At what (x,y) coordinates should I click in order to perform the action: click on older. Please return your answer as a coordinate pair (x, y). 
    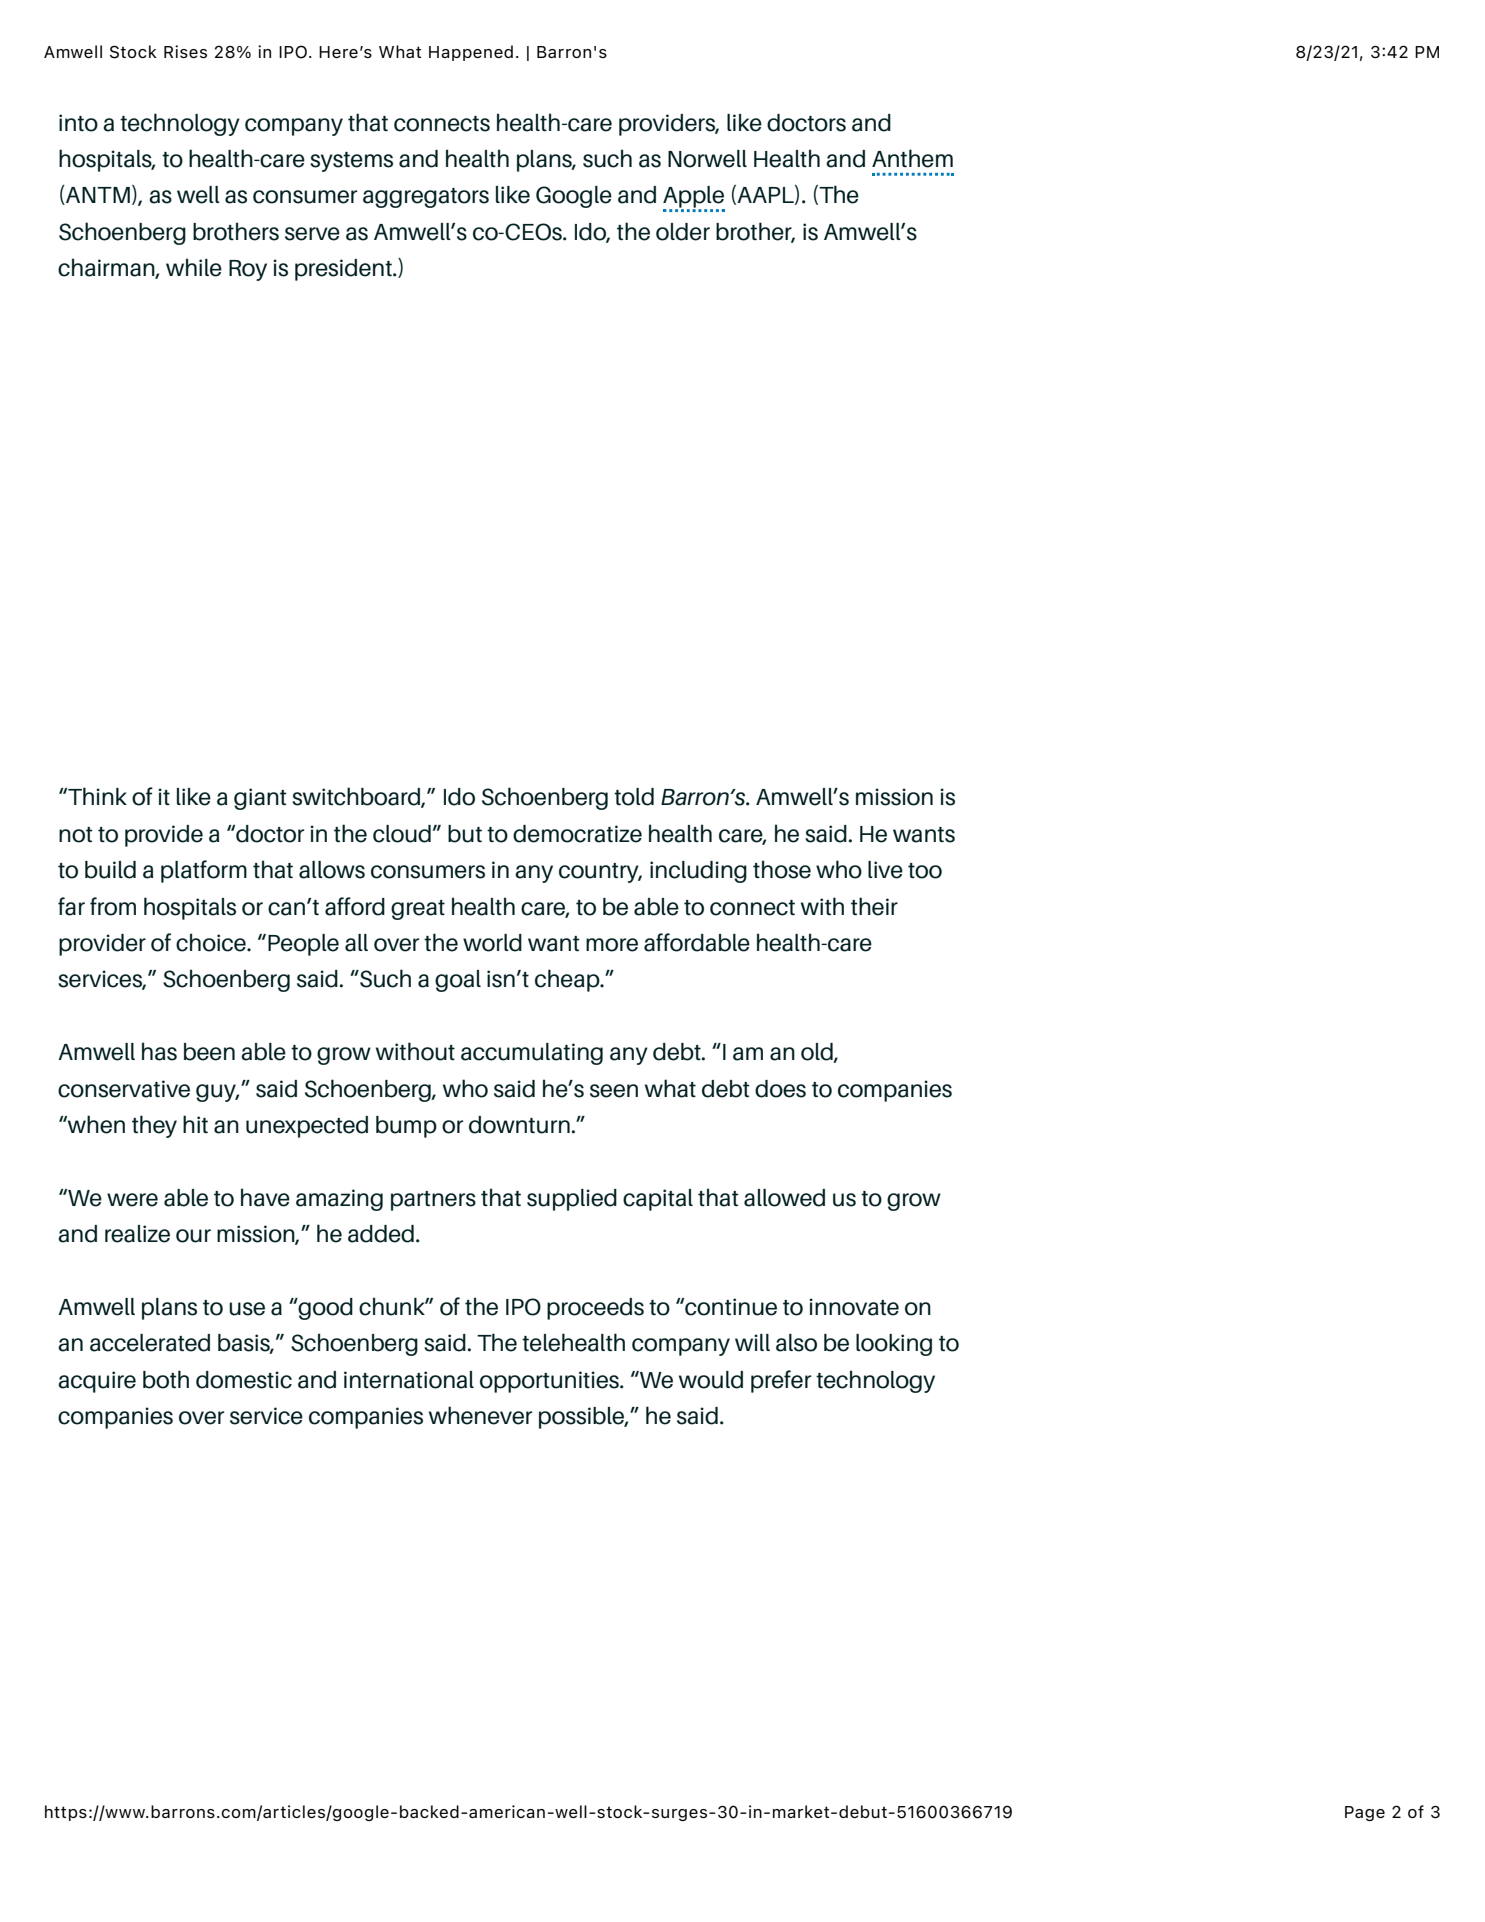
    Looking at the image, I should click on (683, 232).
